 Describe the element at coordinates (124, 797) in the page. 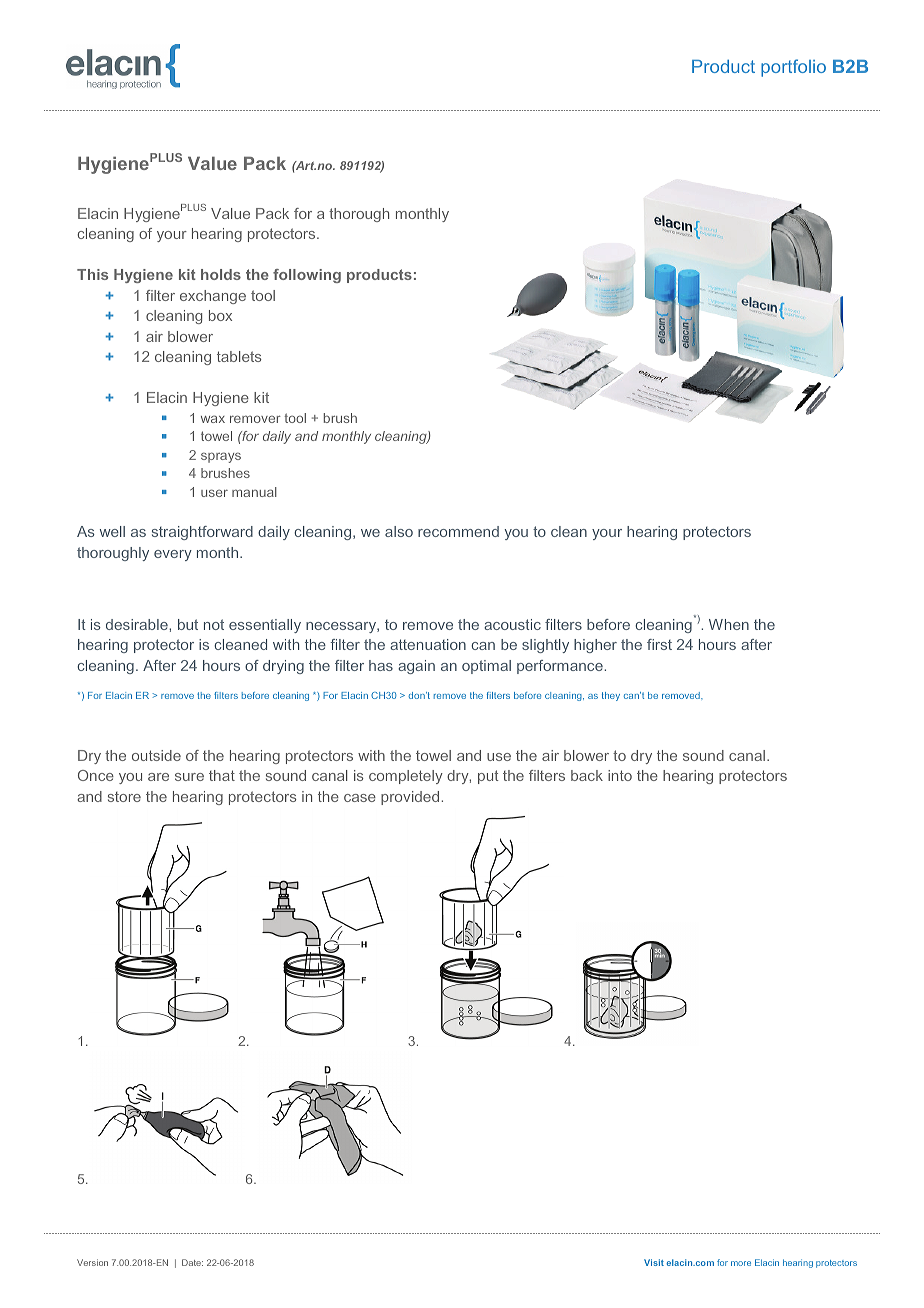

I see `store` at that location.
